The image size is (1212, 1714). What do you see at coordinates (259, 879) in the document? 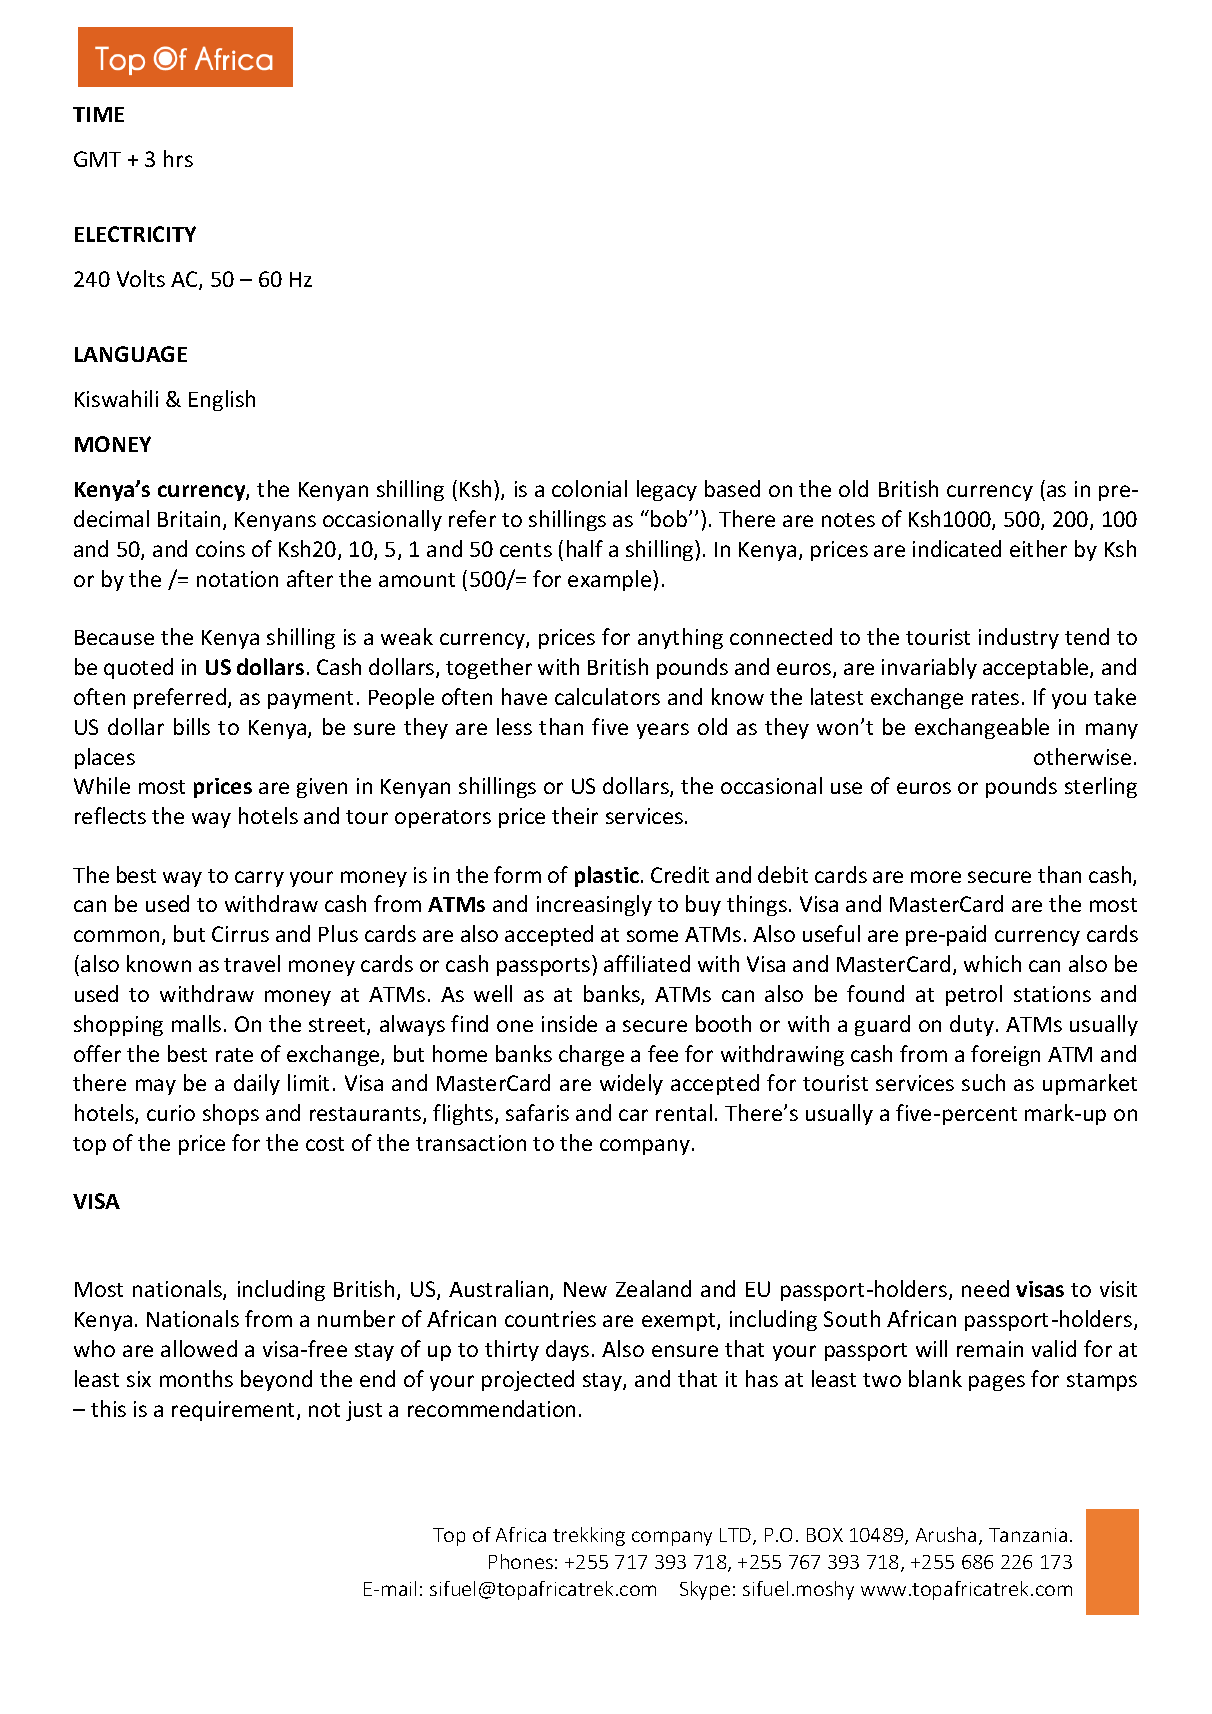
I see `carry` at bounding box center [259, 879].
